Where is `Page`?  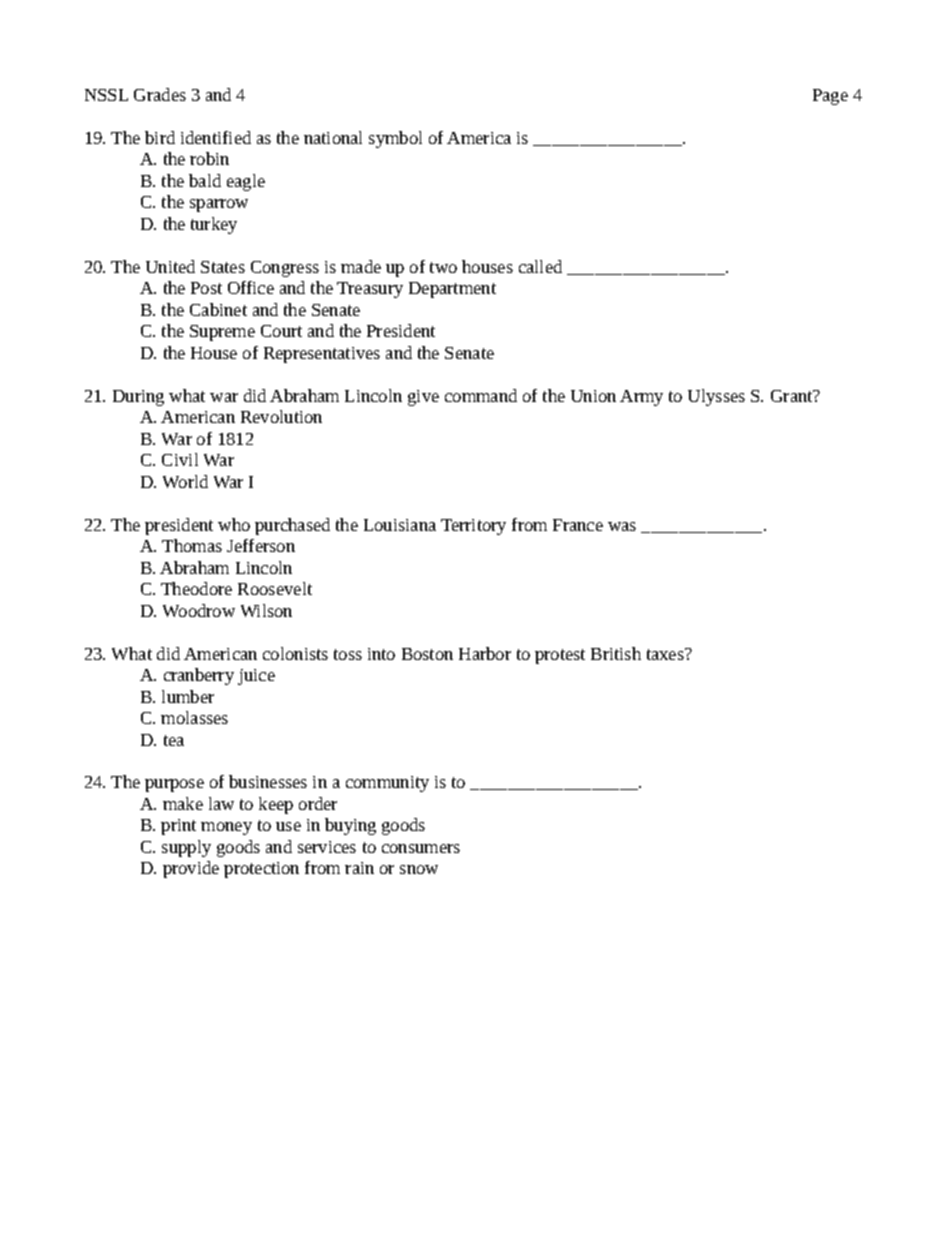
Page is located at coordinates (830, 97).
